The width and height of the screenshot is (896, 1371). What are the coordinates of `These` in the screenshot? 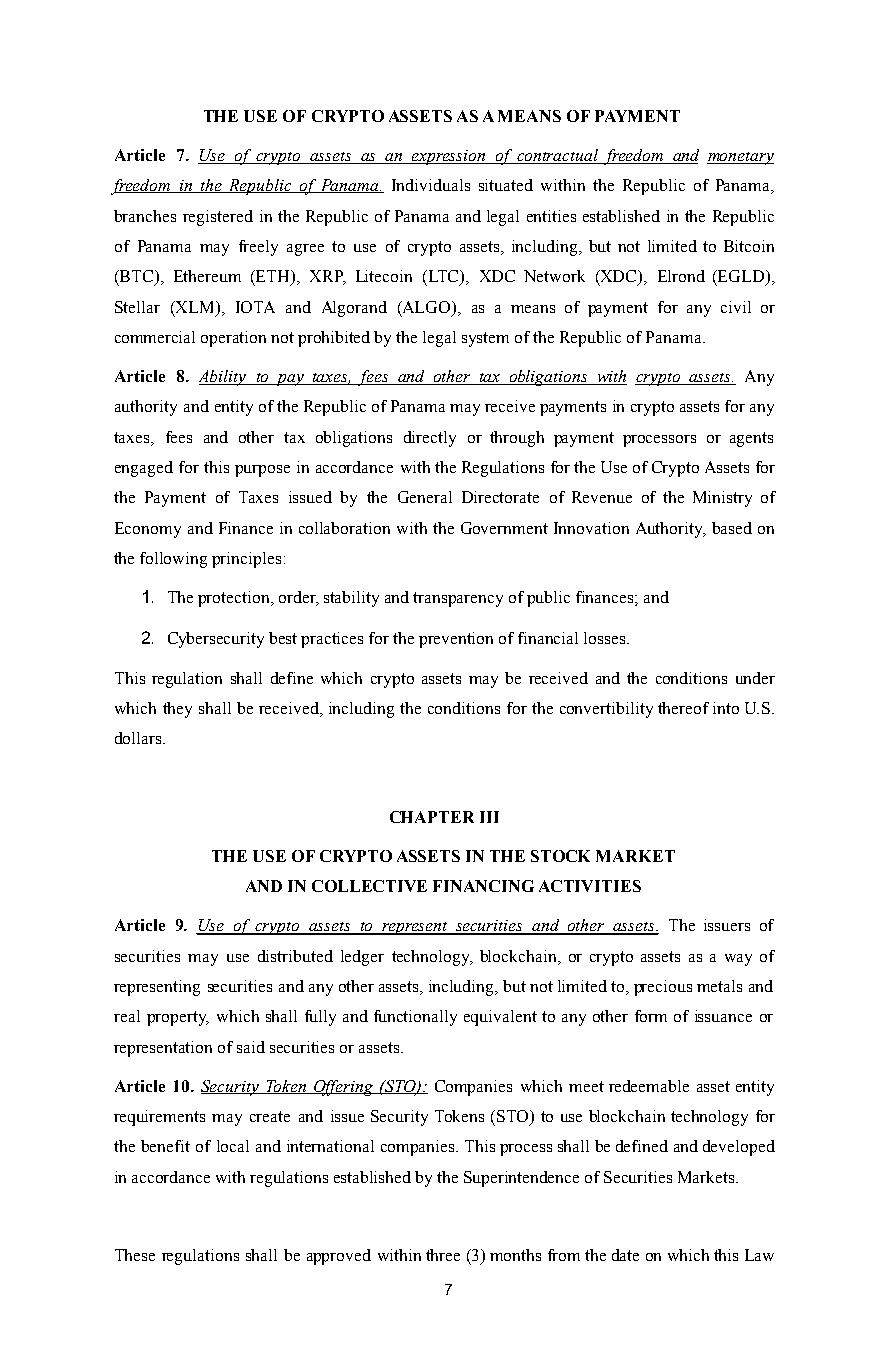 It's located at (135, 1255).
